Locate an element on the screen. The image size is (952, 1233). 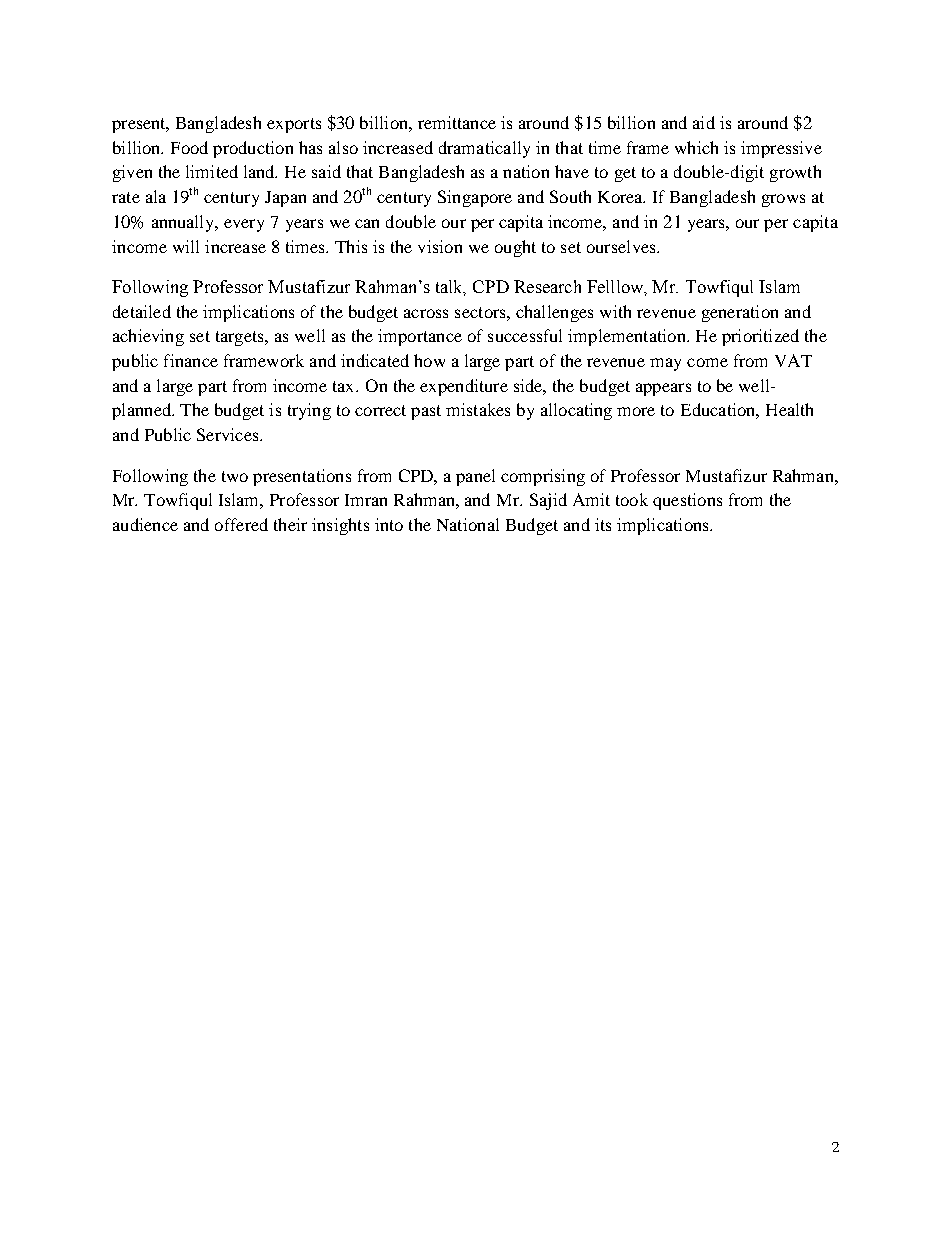
annually is located at coordinates (184, 223).
